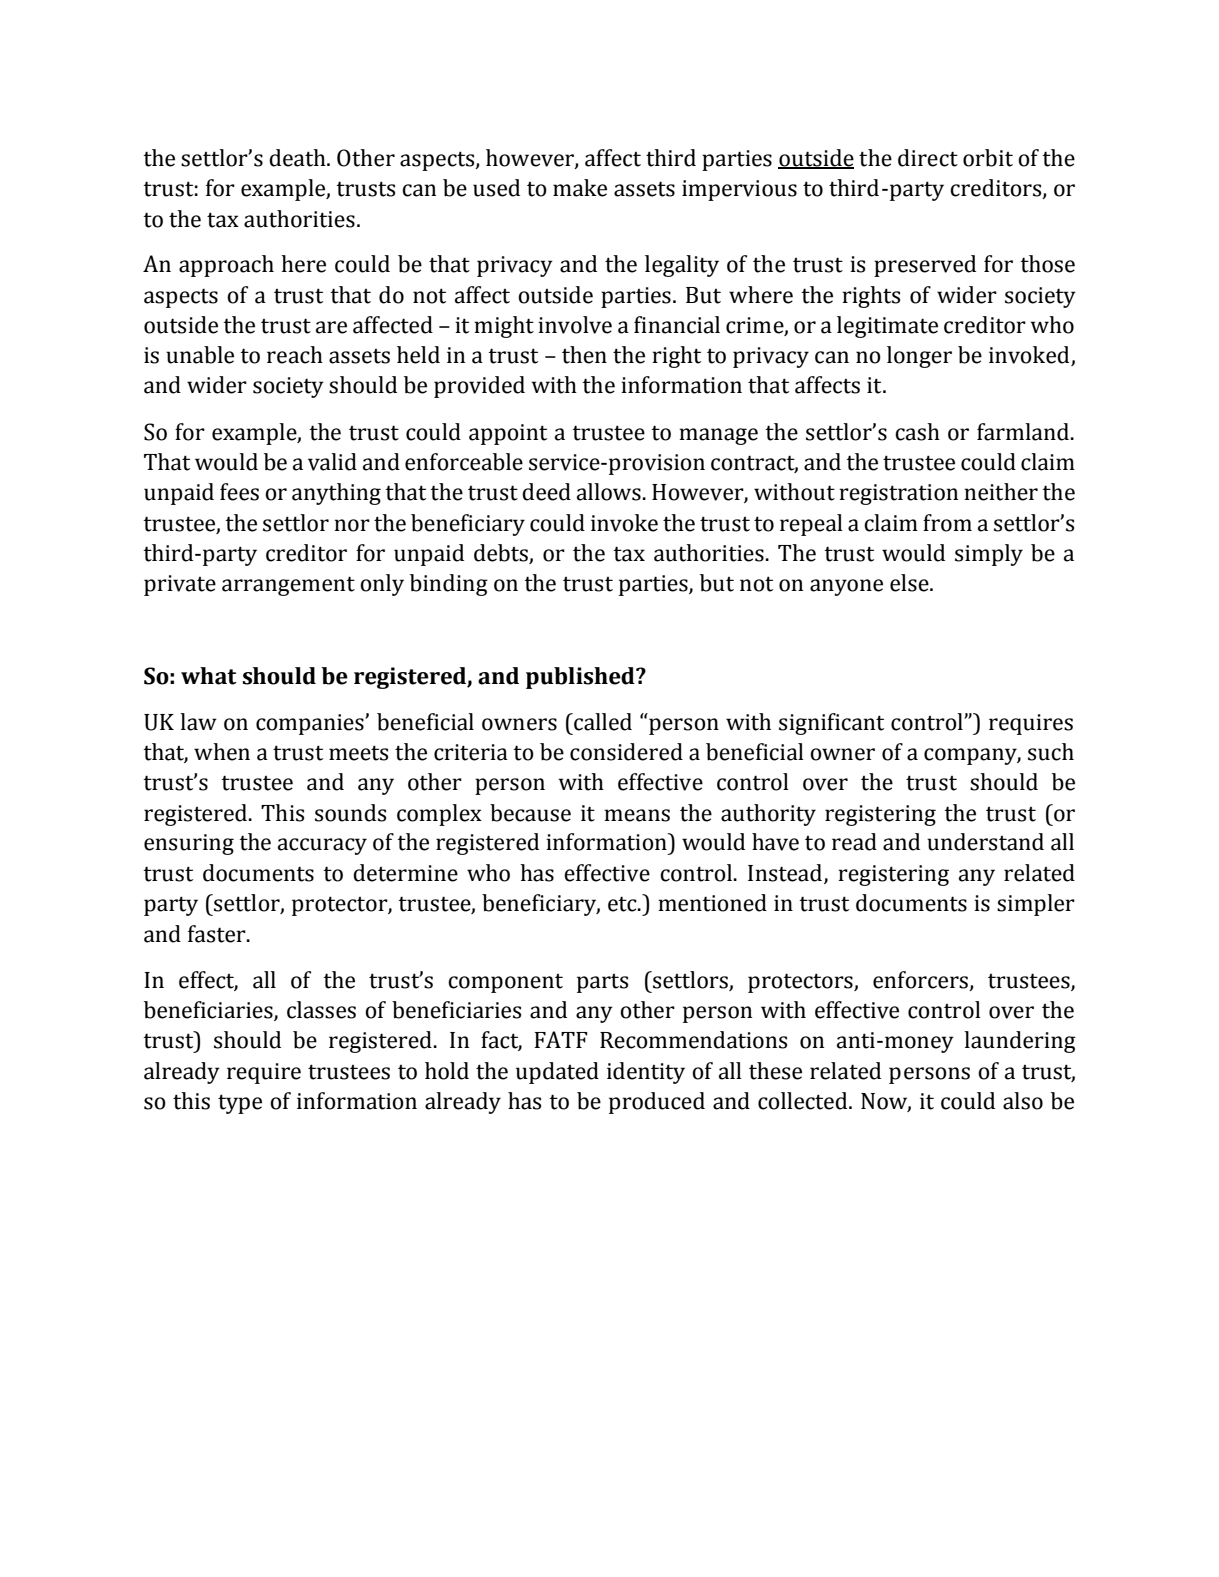 Image resolution: width=1219 pixels, height=1577 pixels. I want to click on when, so click(222, 752).
